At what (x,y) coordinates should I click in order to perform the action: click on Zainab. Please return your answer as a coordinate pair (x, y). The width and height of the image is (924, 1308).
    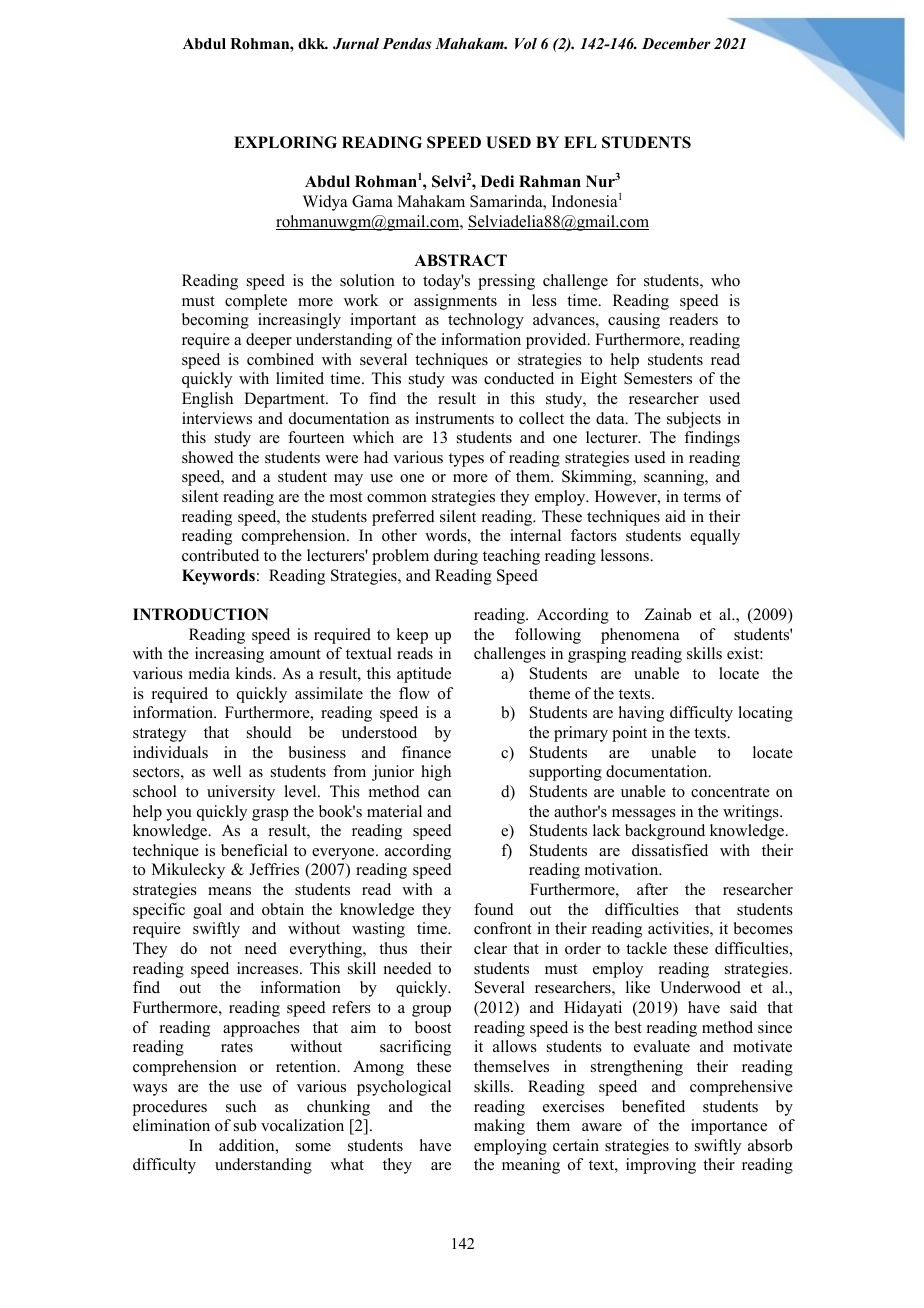
    Looking at the image, I should click on (668, 614).
